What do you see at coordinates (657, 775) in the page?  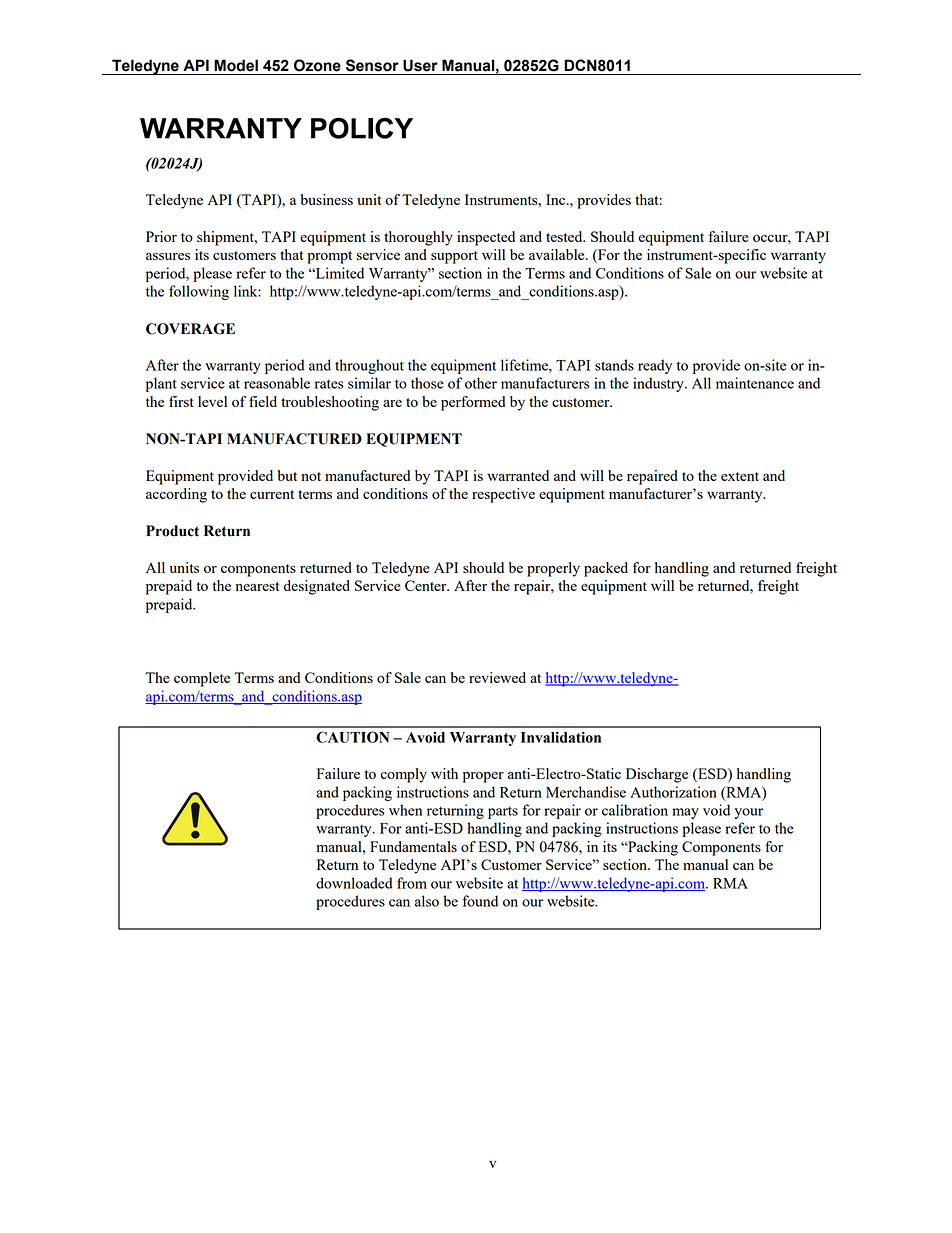 I see `Discharge` at bounding box center [657, 775].
